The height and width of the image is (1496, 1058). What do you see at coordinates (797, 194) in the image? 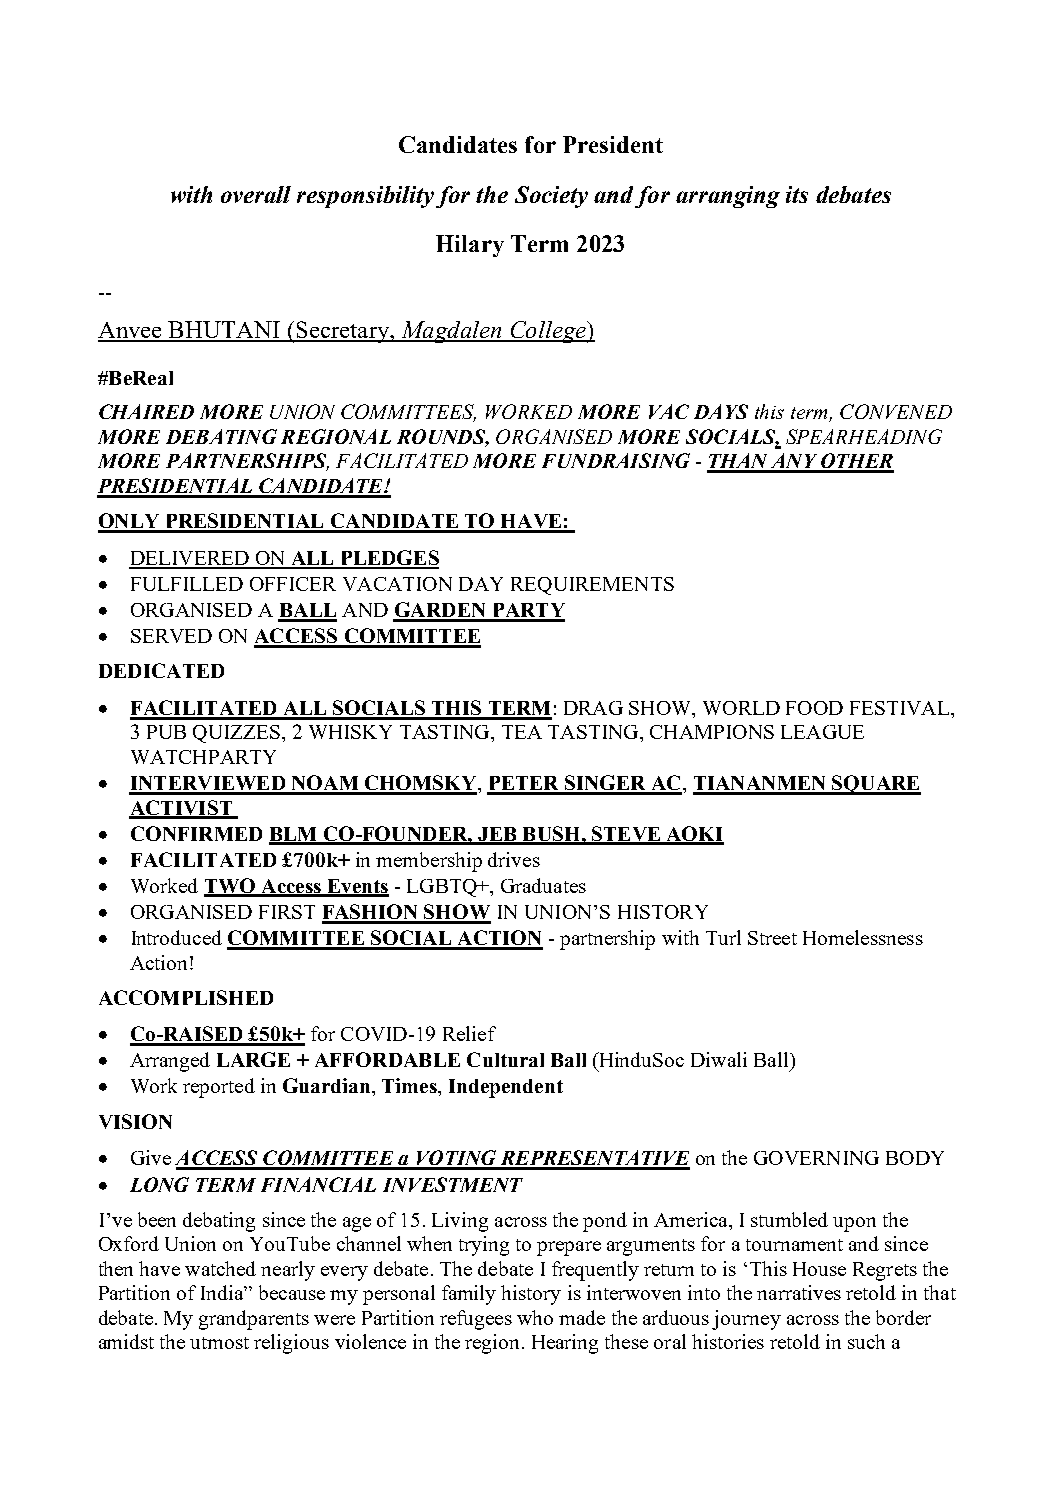
I see `its` at bounding box center [797, 194].
